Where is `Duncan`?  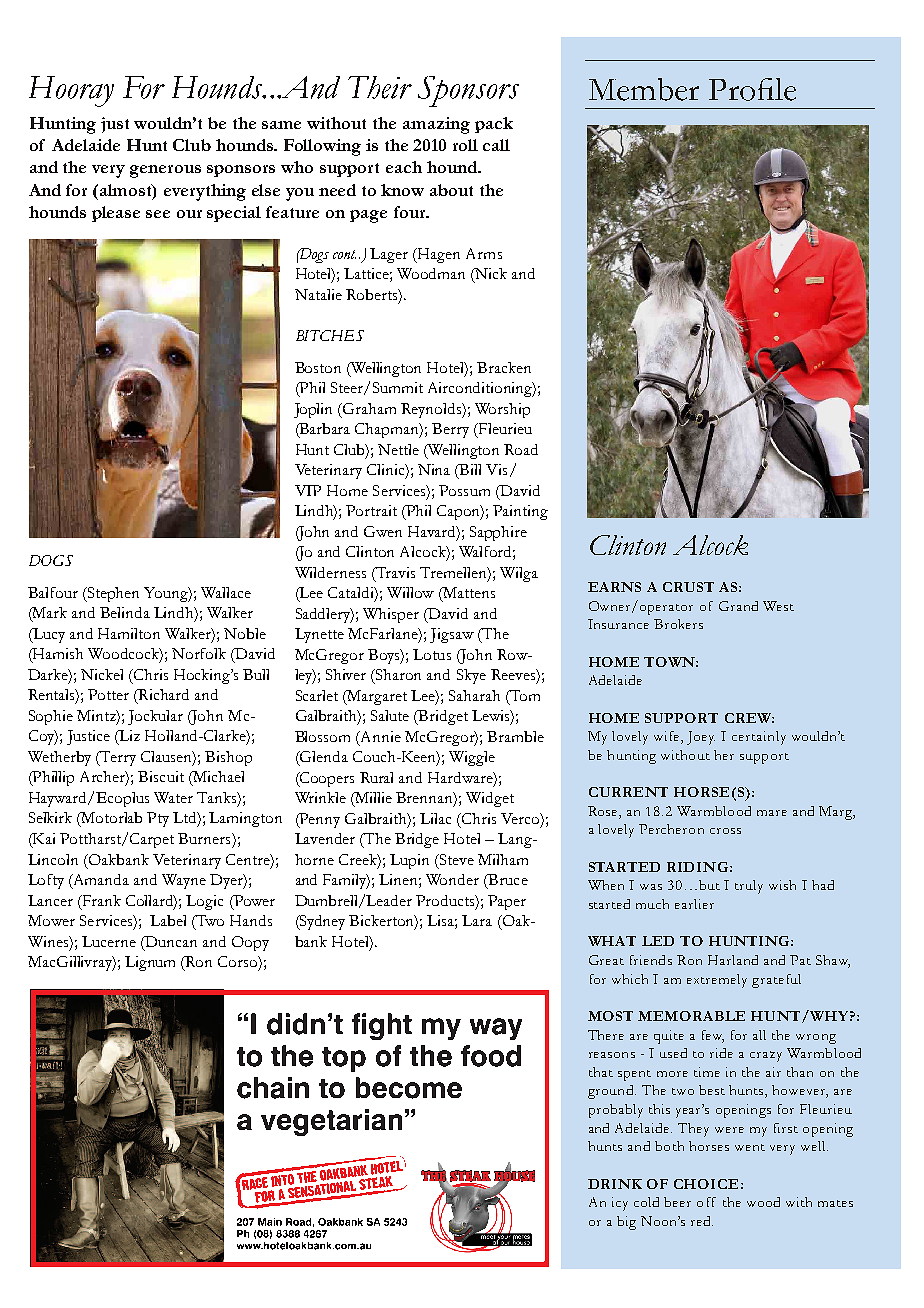 Duncan is located at coordinates (170, 941).
